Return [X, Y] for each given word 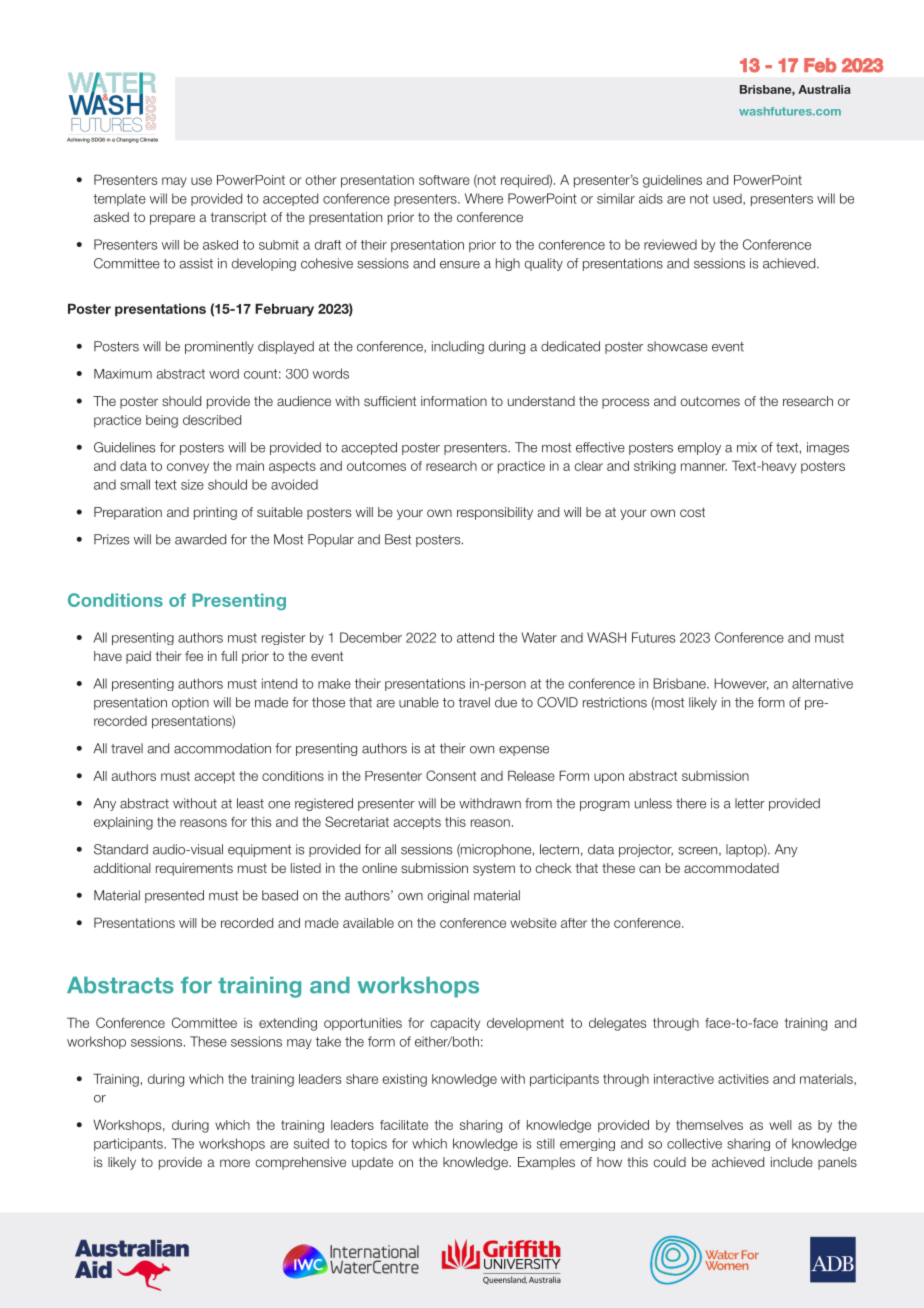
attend [475, 637]
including [458, 347]
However [741, 684]
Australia [824, 89]
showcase [677, 346]
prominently [219, 347]
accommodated [731, 868]
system [494, 869]
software [444, 180]
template [119, 199]
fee [194, 656]
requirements [194, 869]
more [235, 1163]
